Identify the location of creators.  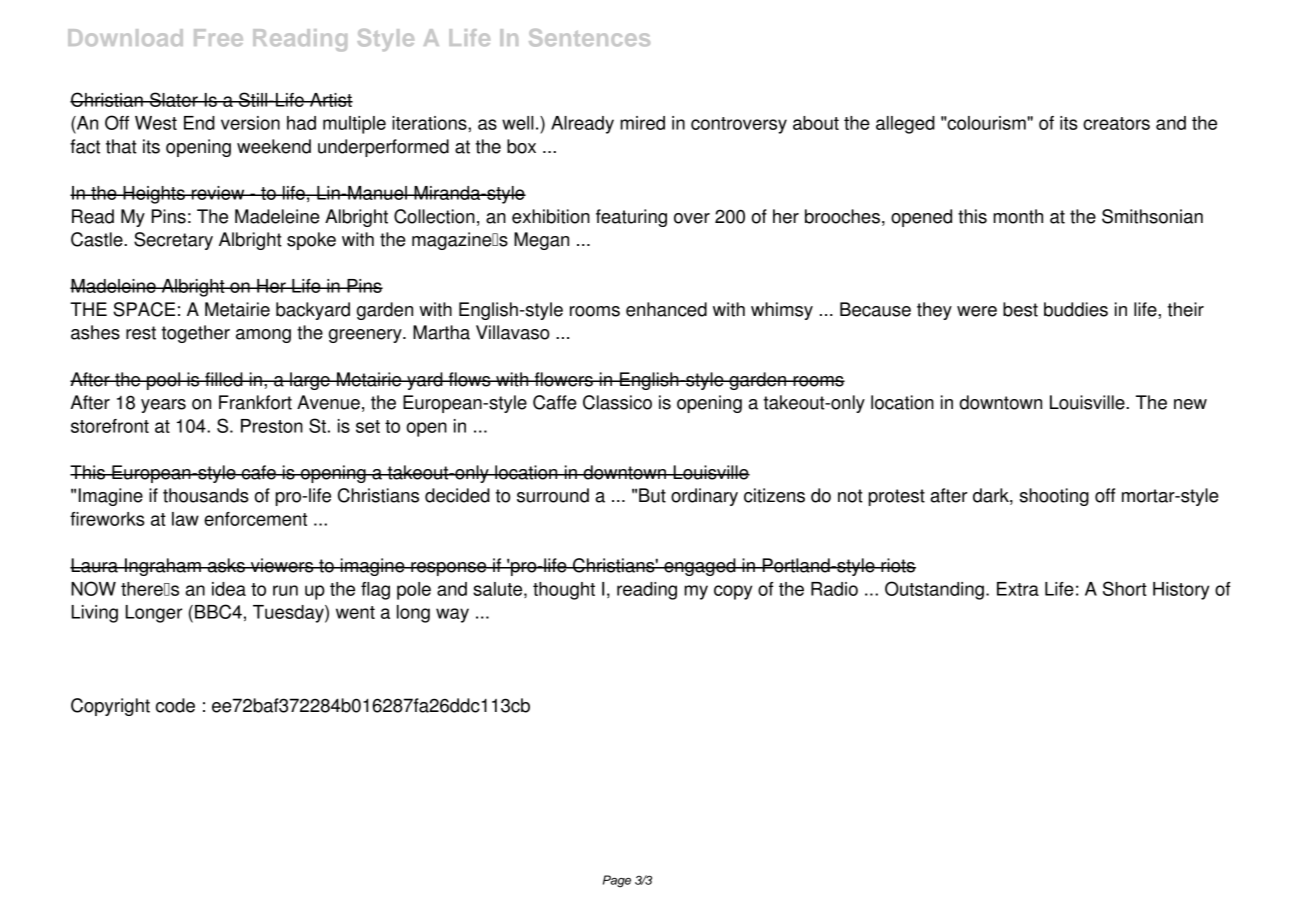
(1116, 123).
